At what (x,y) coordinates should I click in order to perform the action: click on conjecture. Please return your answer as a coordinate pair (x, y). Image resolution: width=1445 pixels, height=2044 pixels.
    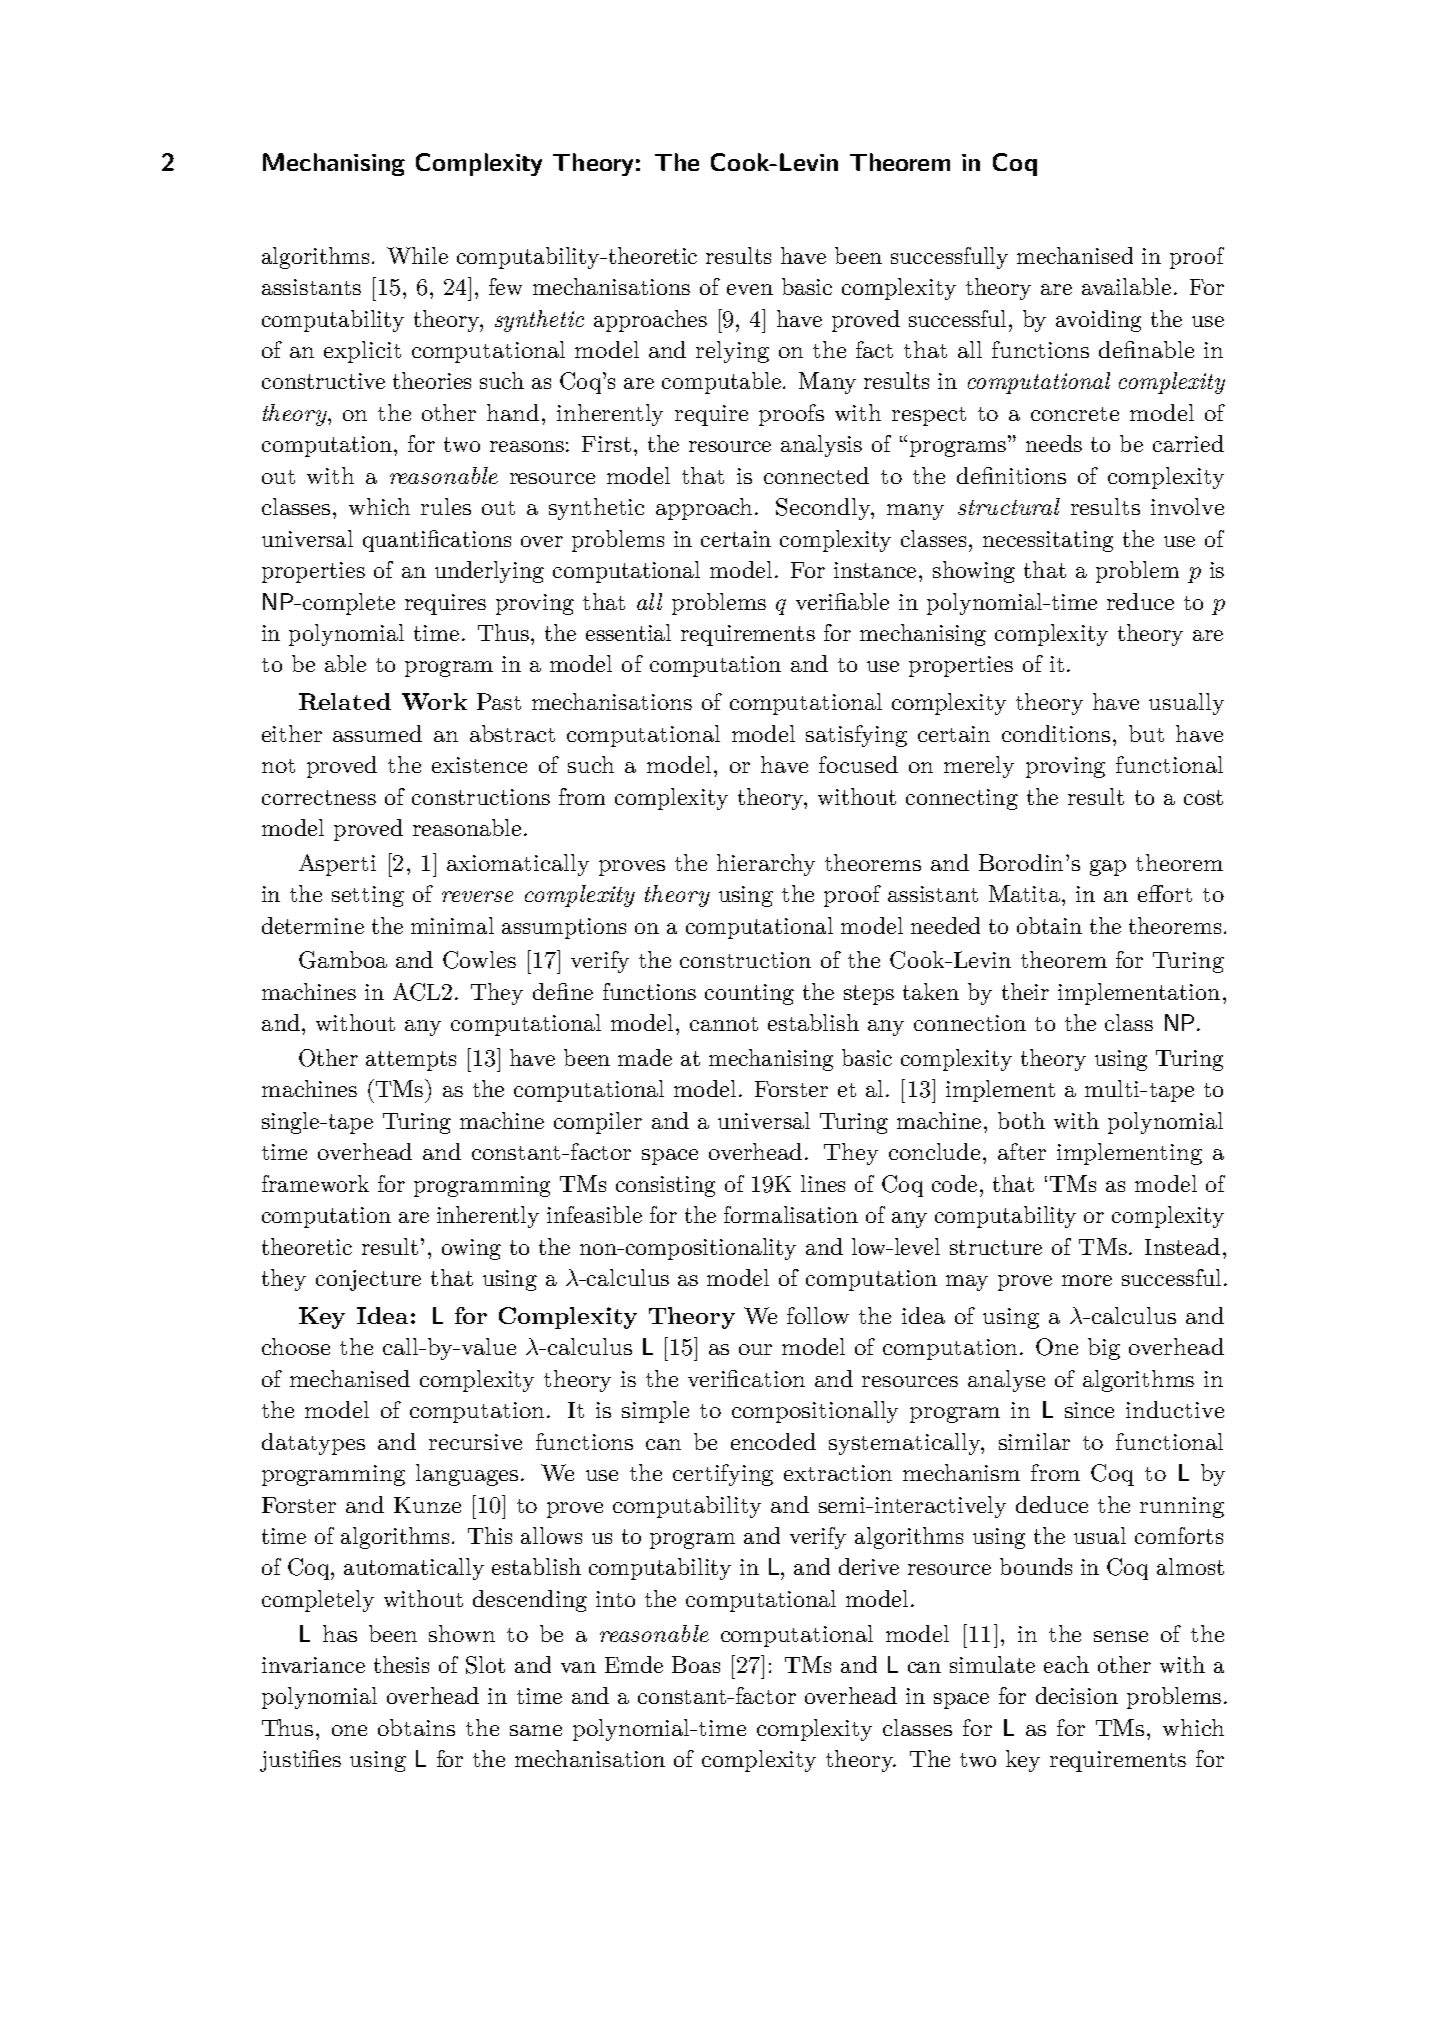
    Looking at the image, I should click on (368, 1280).
